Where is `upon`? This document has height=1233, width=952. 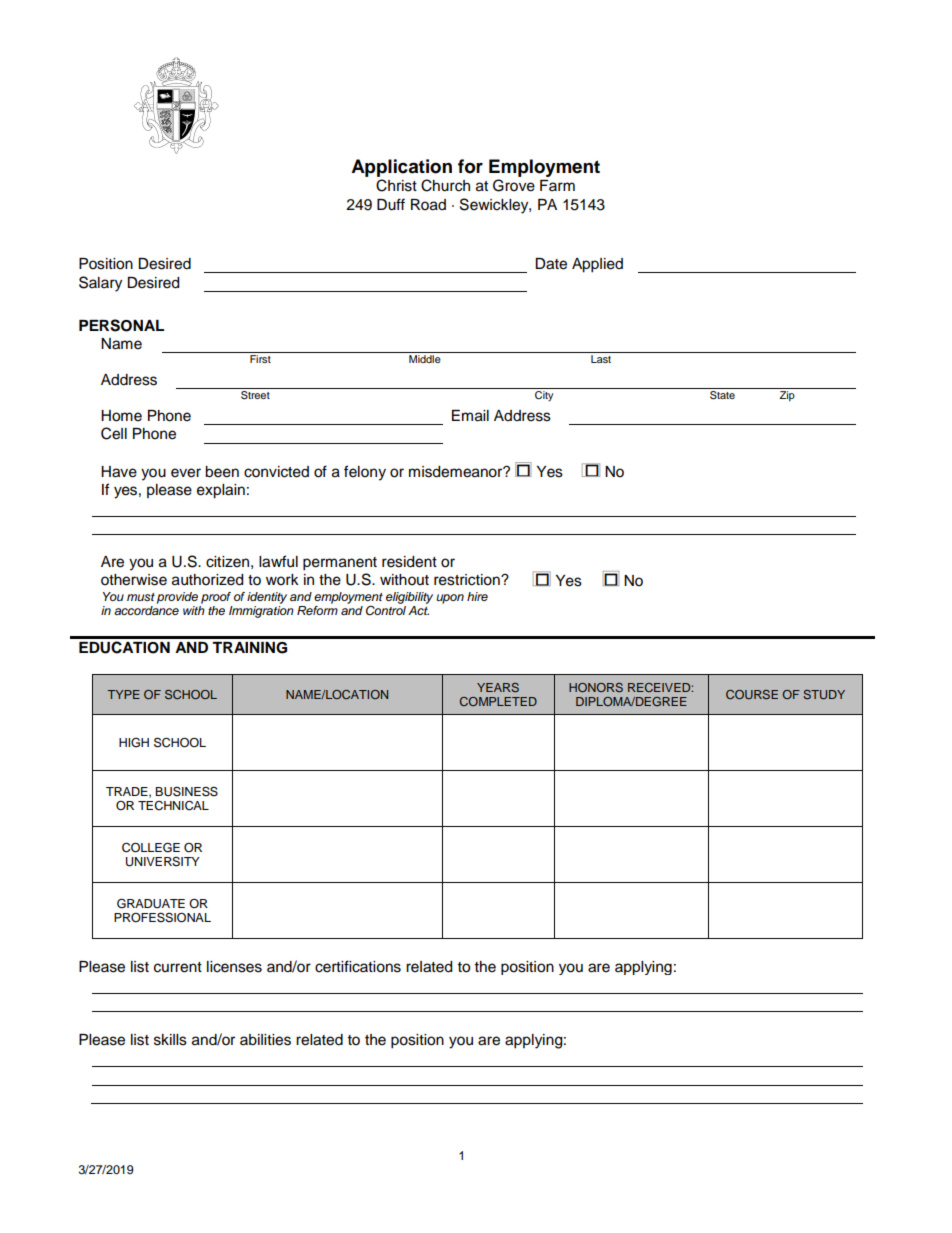 upon is located at coordinates (450, 599).
